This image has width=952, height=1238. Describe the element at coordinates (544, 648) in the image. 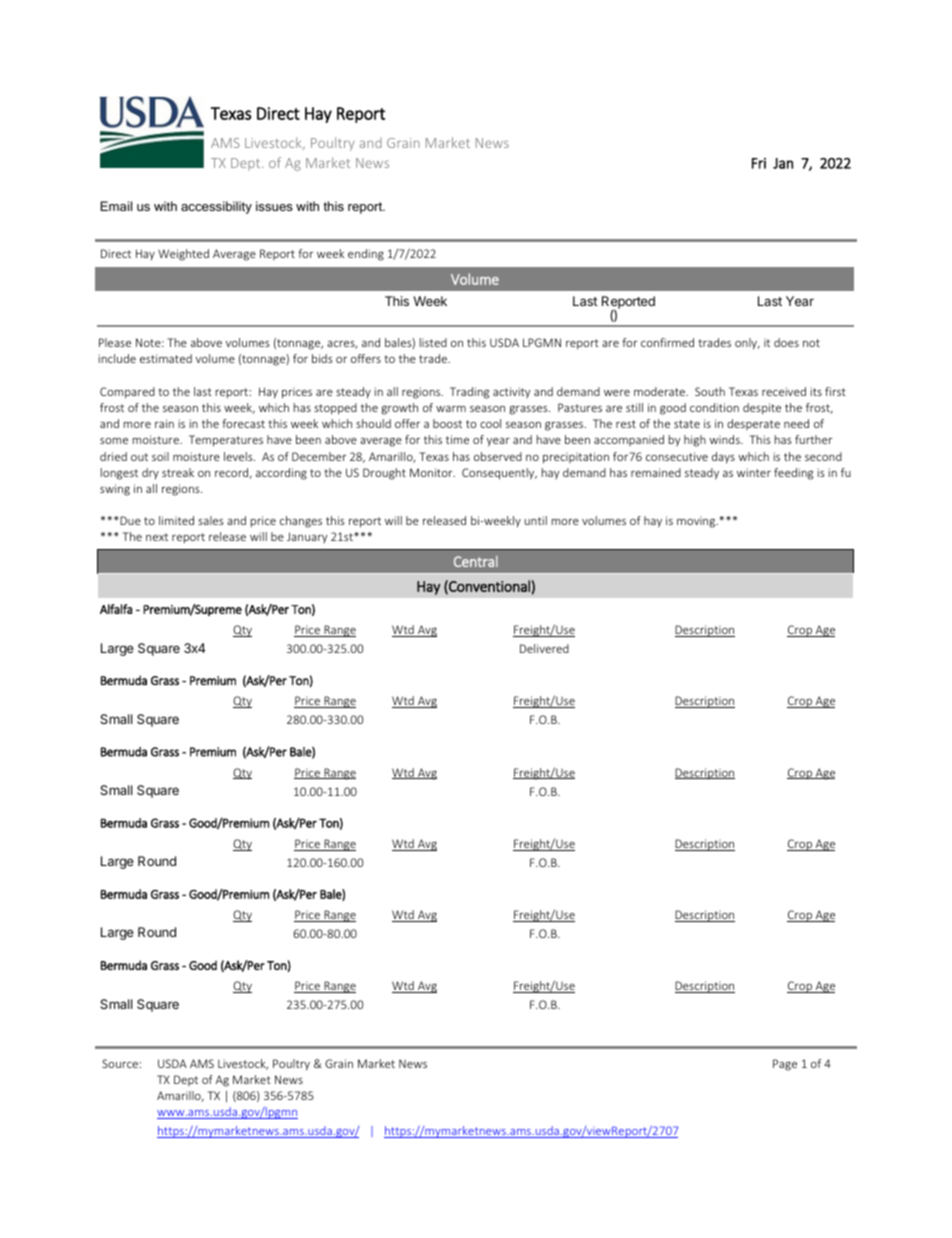

I see `Delivered` at that location.
